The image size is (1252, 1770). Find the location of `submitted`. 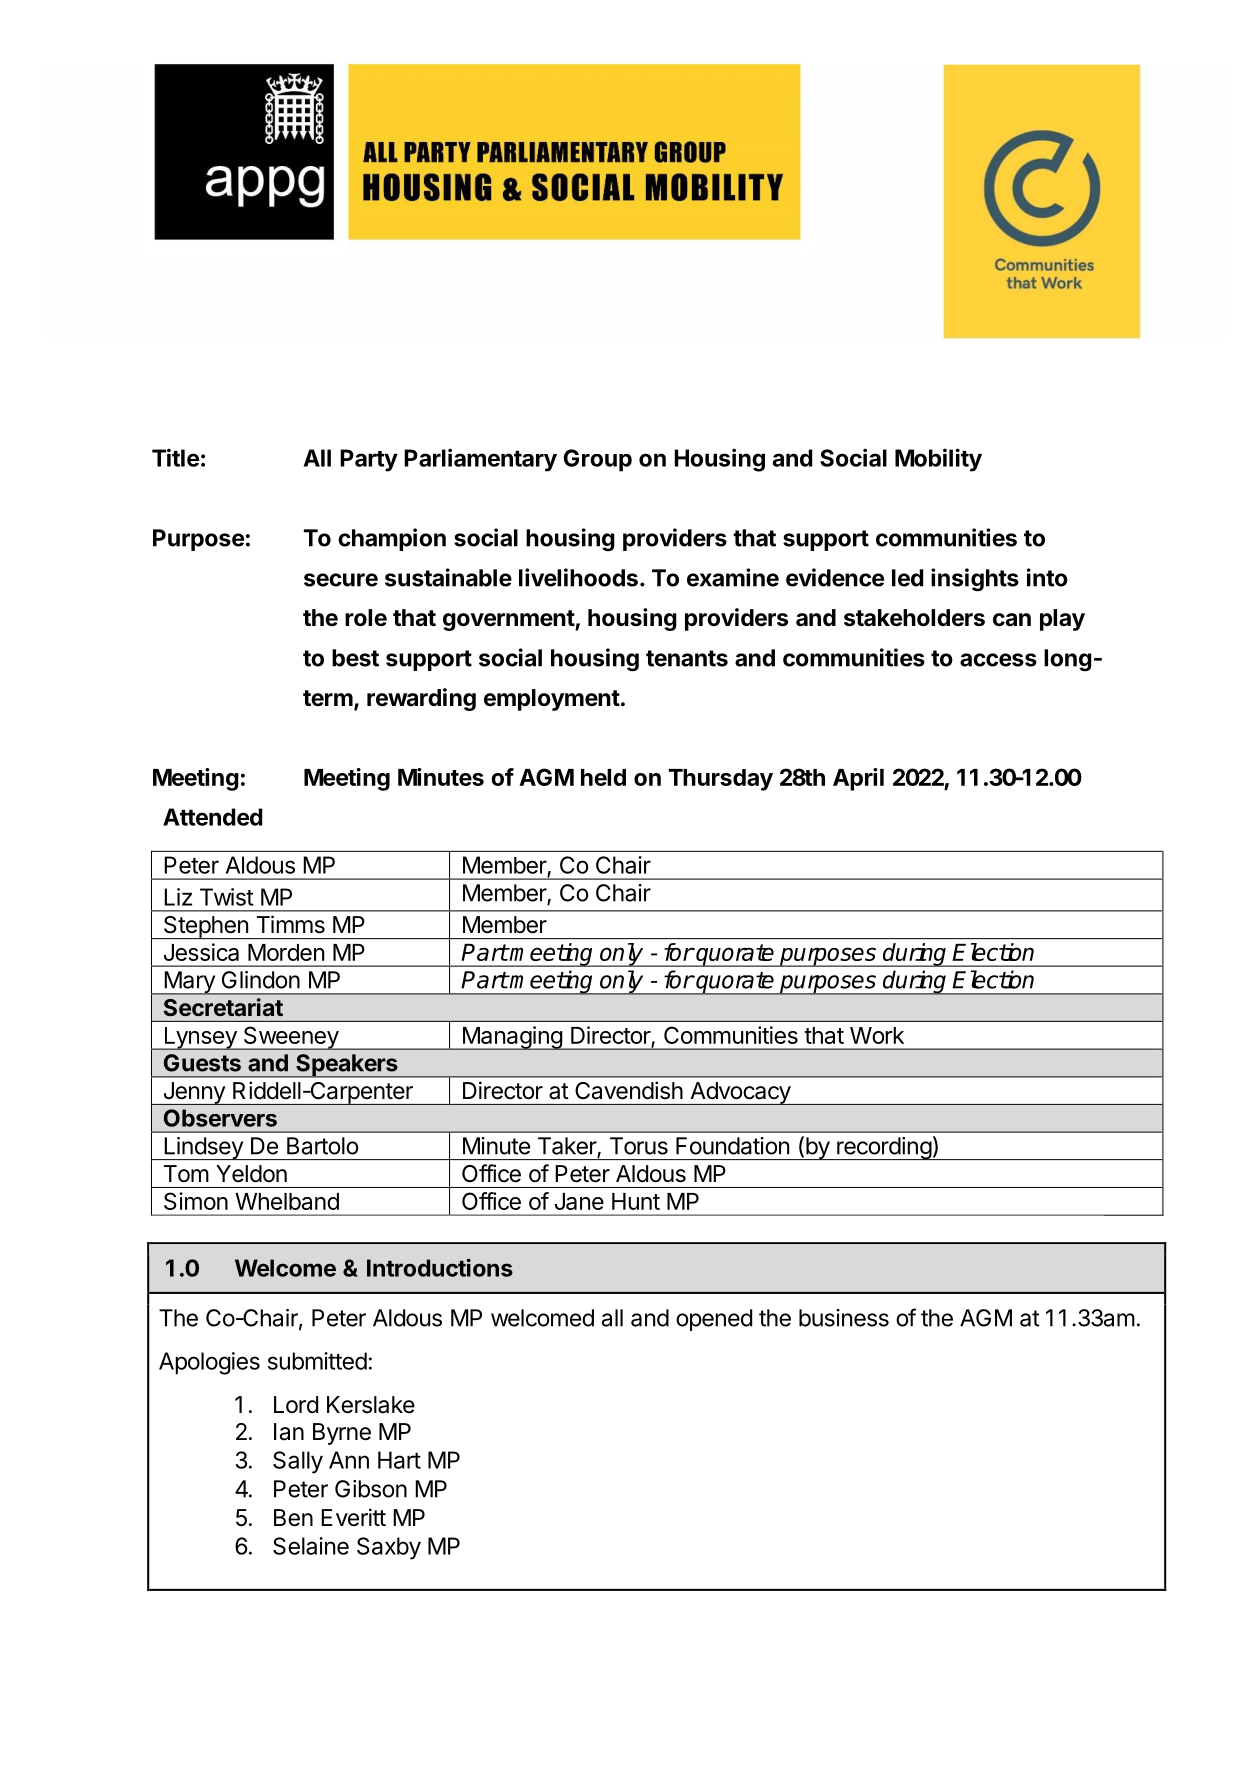

submitted is located at coordinates (317, 1361).
